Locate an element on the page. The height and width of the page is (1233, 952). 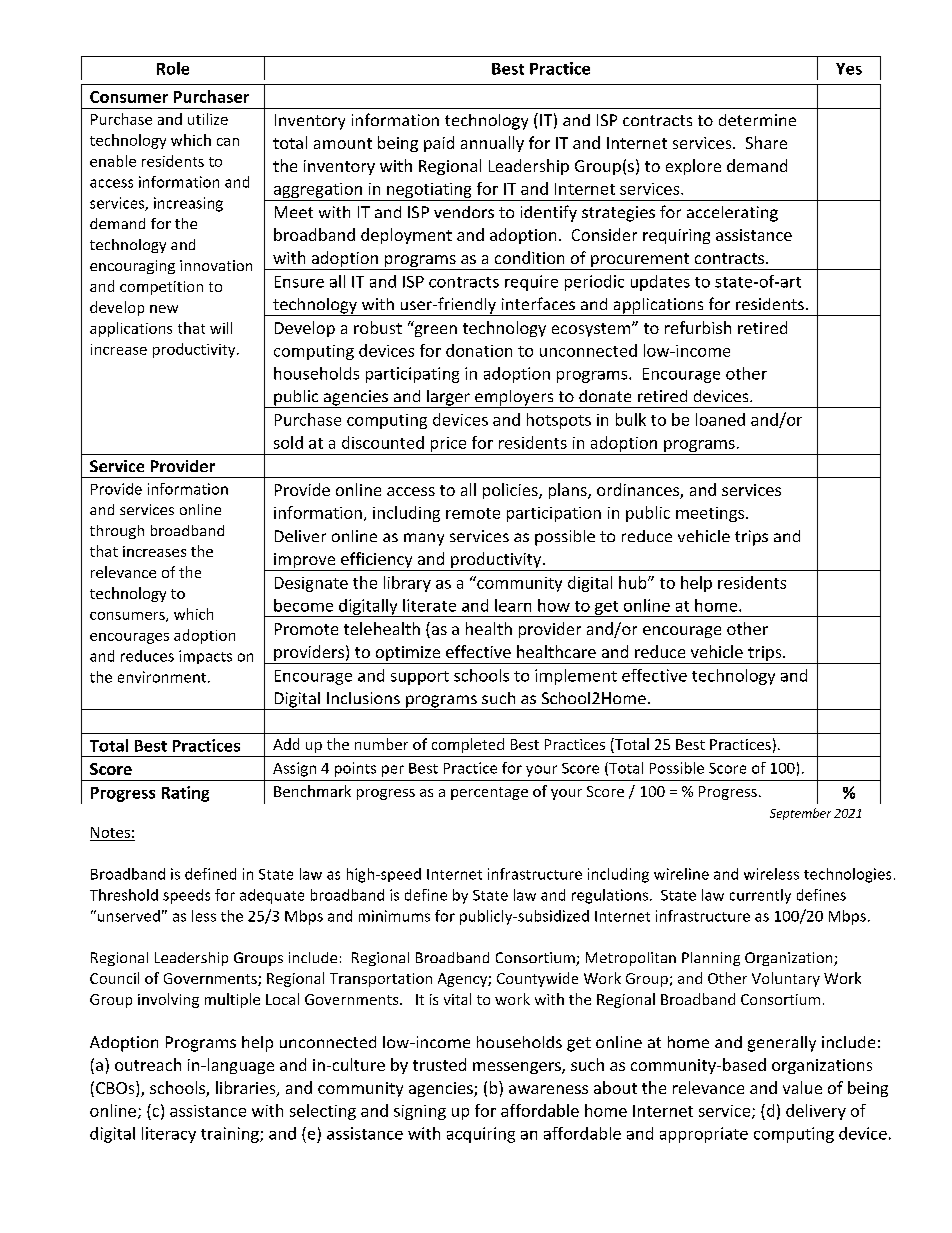
value is located at coordinates (802, 1087).
